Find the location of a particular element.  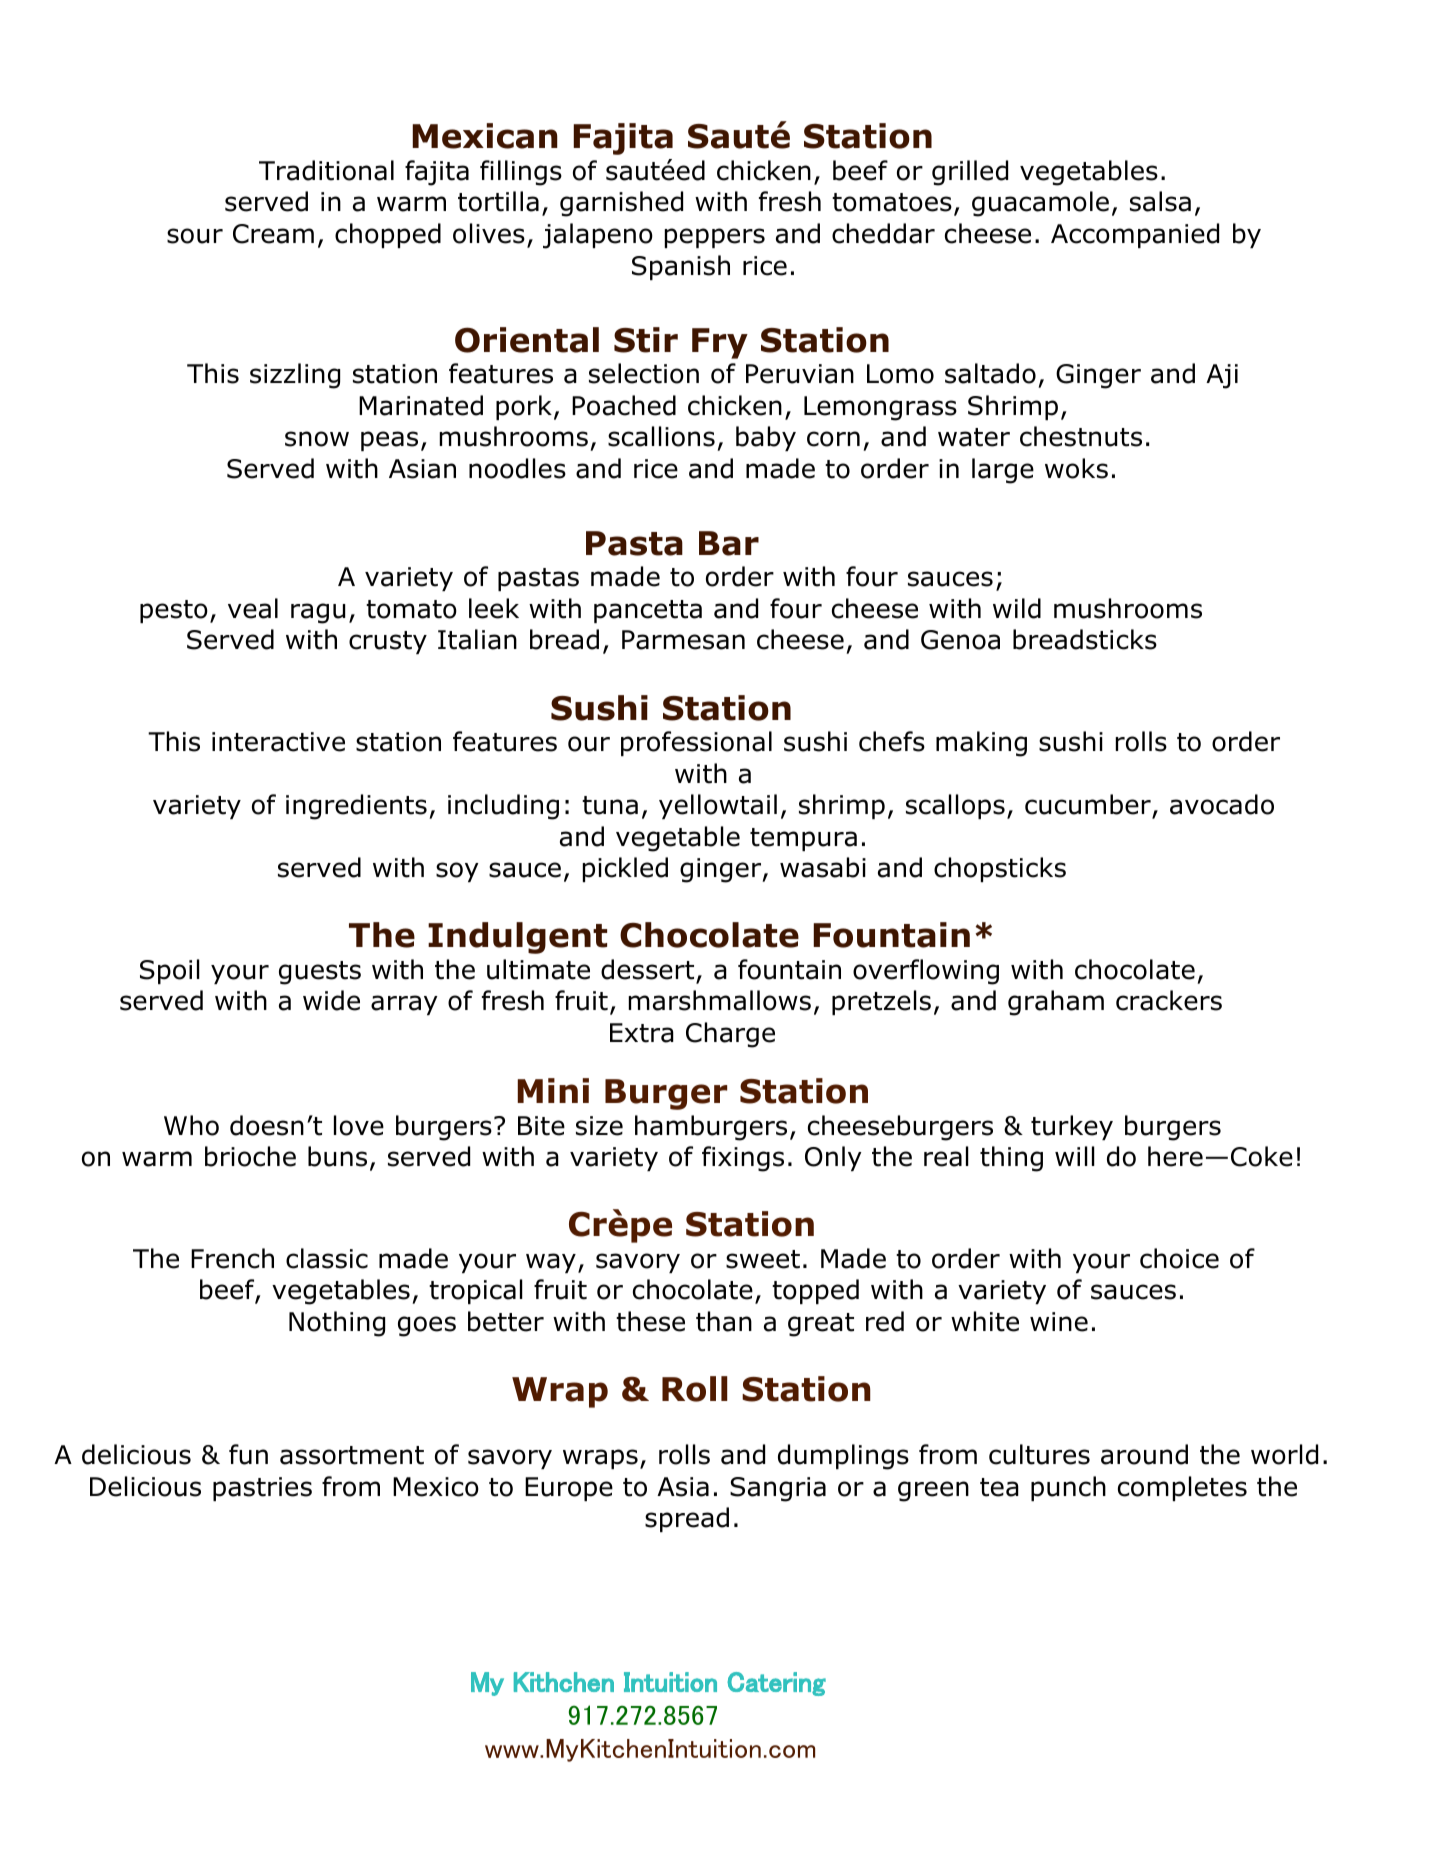

pastries is located at coordinates (262, 1489).
